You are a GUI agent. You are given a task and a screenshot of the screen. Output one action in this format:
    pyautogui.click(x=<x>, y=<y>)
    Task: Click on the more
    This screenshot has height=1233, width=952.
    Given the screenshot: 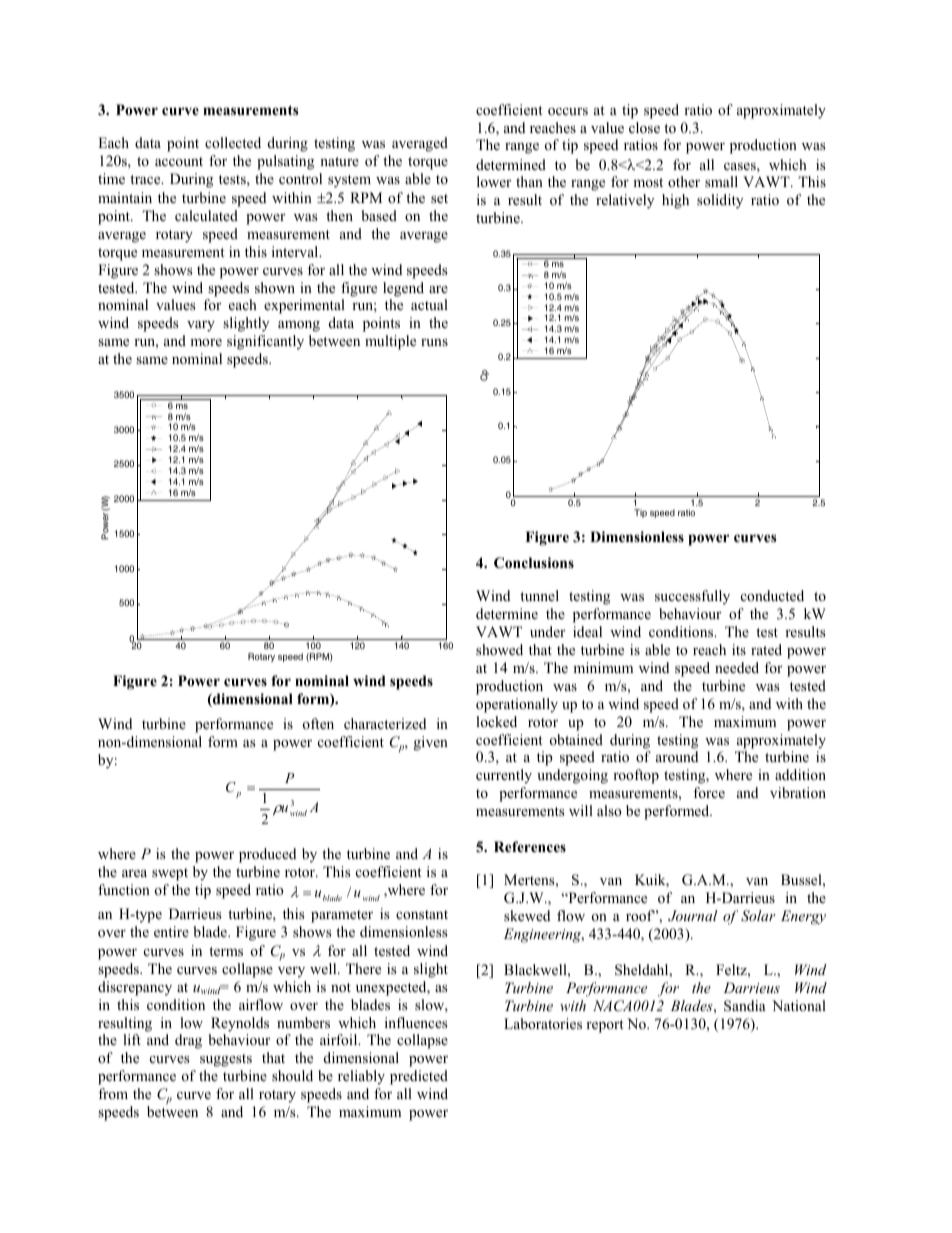 What is the action you would take?
    pyautogui.click(x=206, y=342)
